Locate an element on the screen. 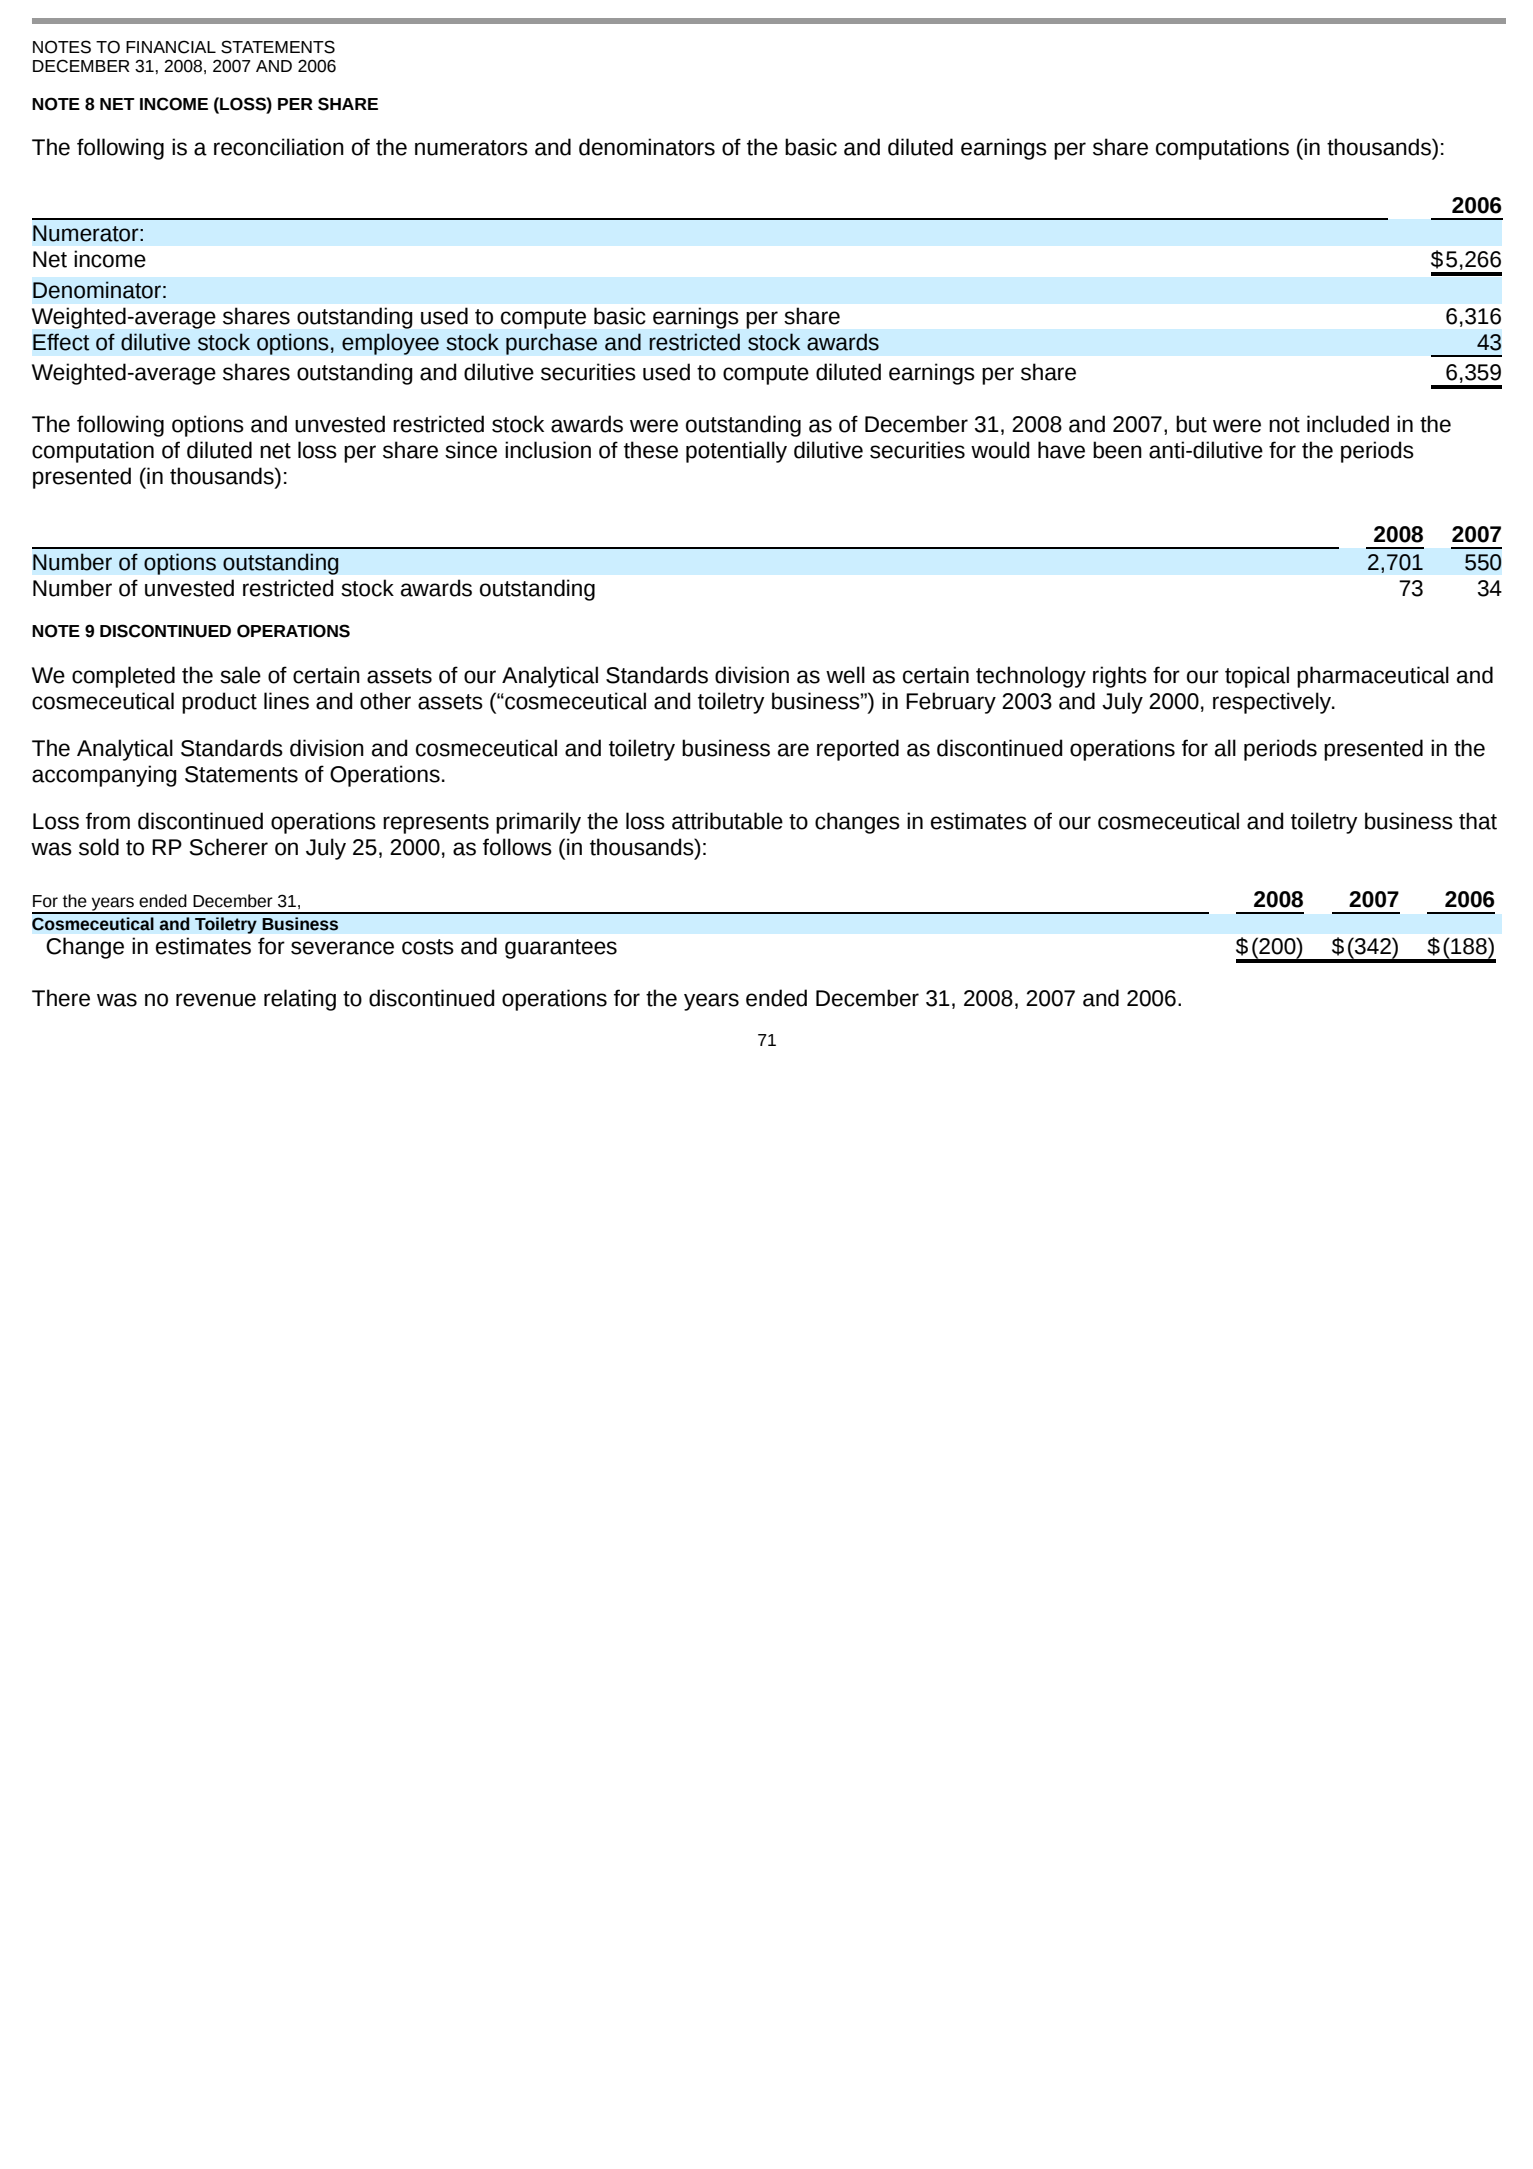 This screenshot has height=2169, width=1533. been is located at coordinates (1117, 450).
